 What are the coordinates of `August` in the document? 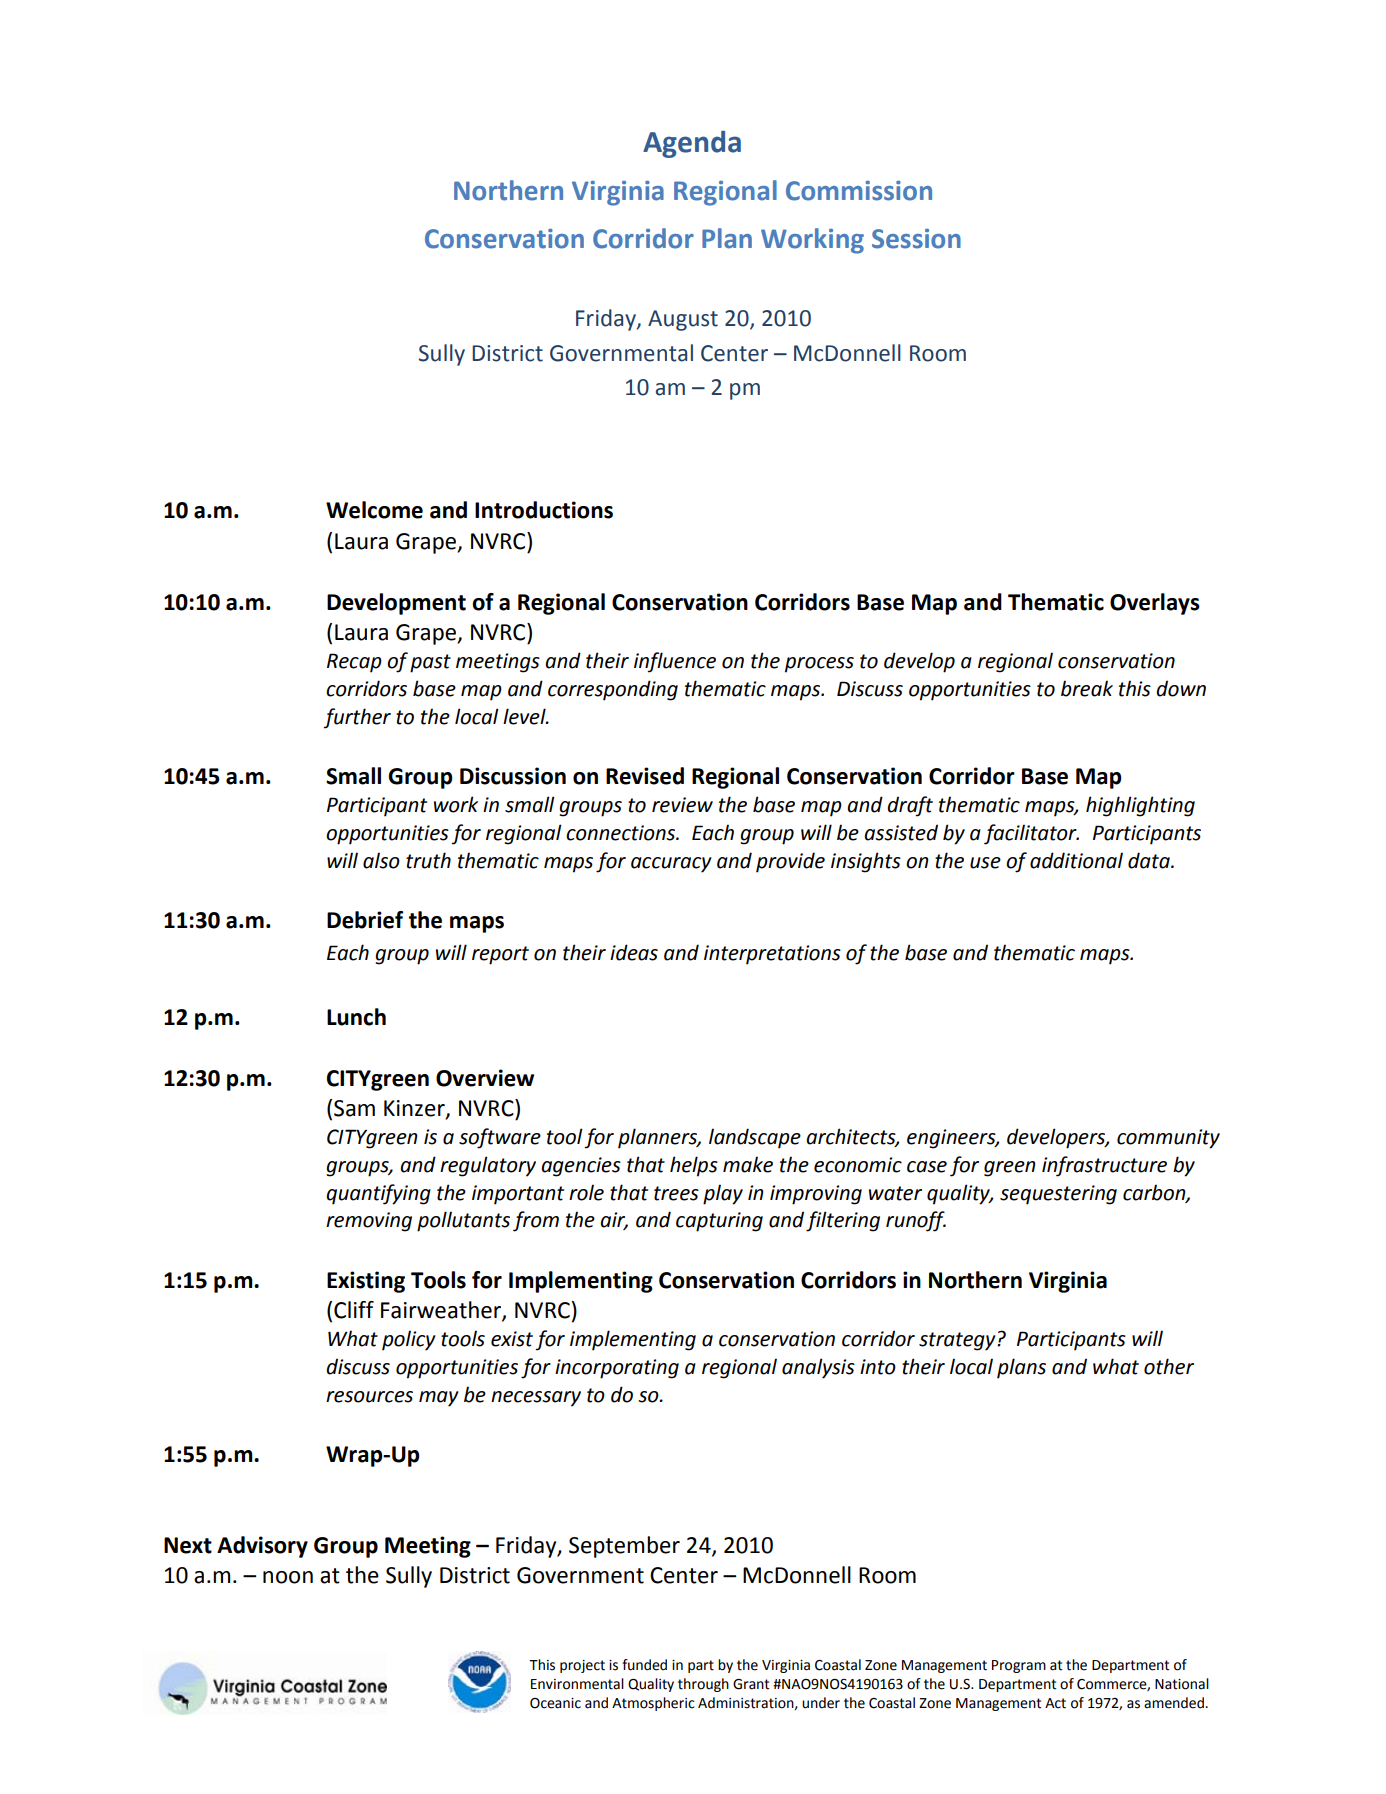 It's located at (683, 320).
